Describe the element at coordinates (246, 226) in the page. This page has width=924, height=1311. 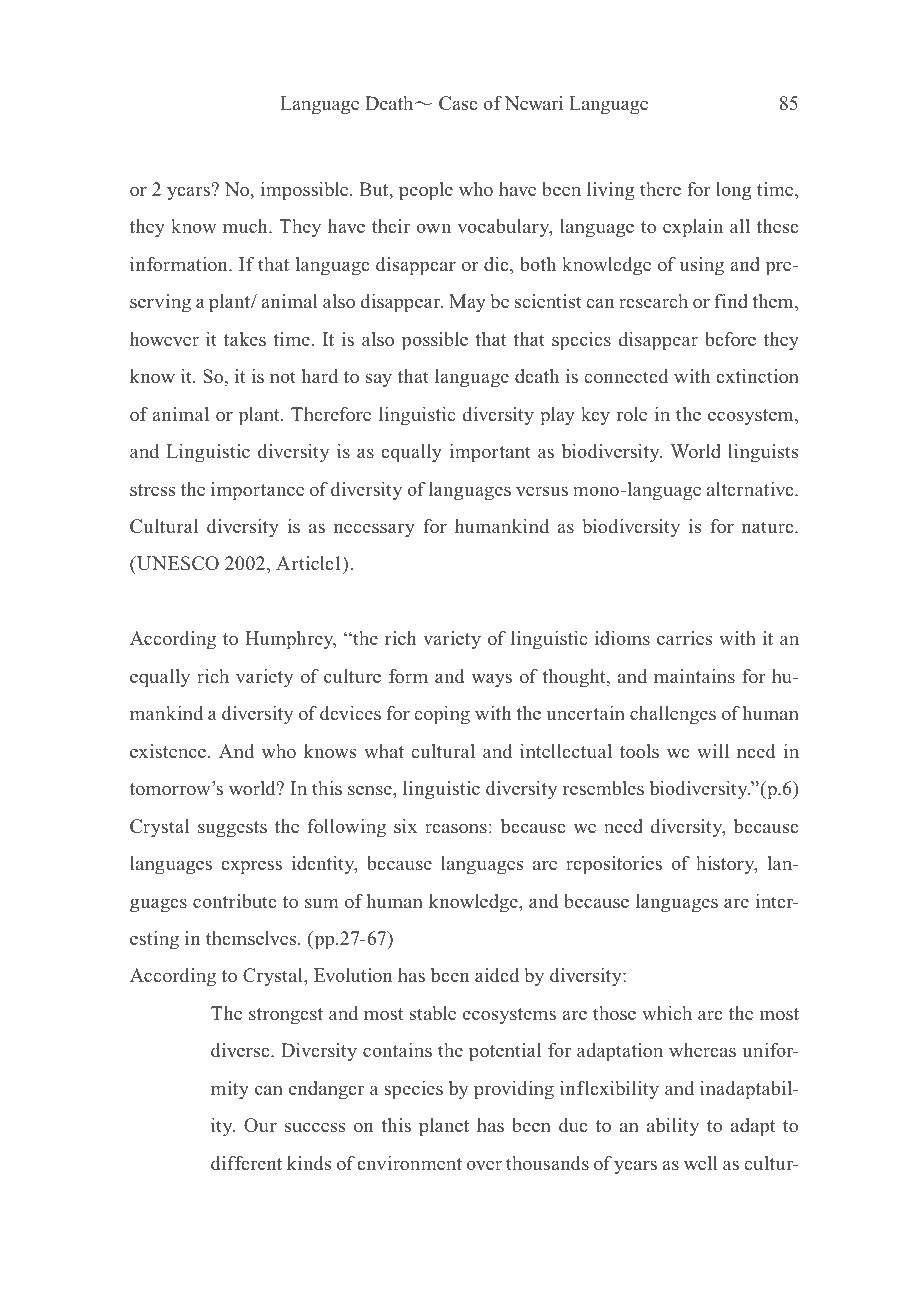
I see `much` at that location.
